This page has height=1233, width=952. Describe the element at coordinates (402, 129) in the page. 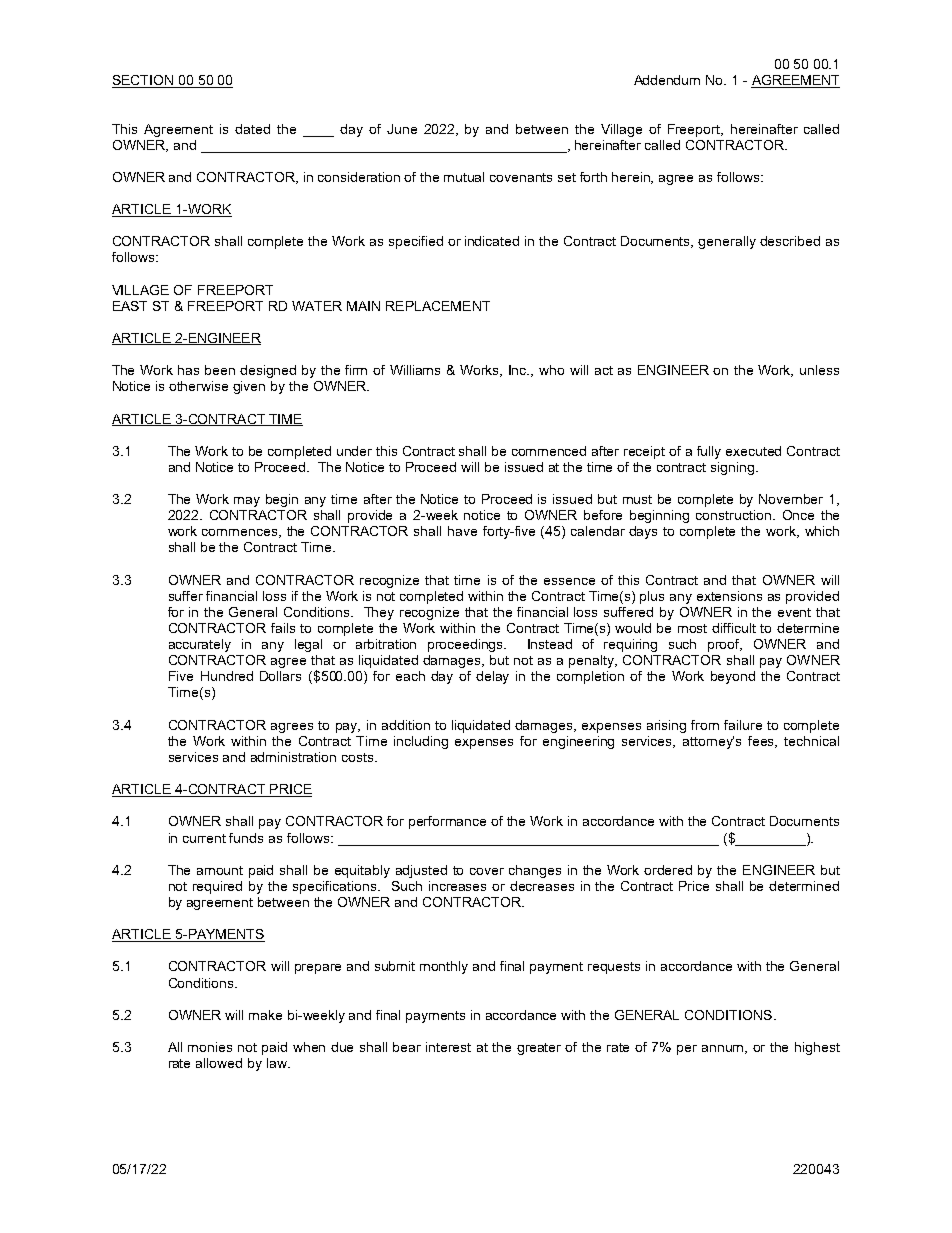

I see `June` at that location.
